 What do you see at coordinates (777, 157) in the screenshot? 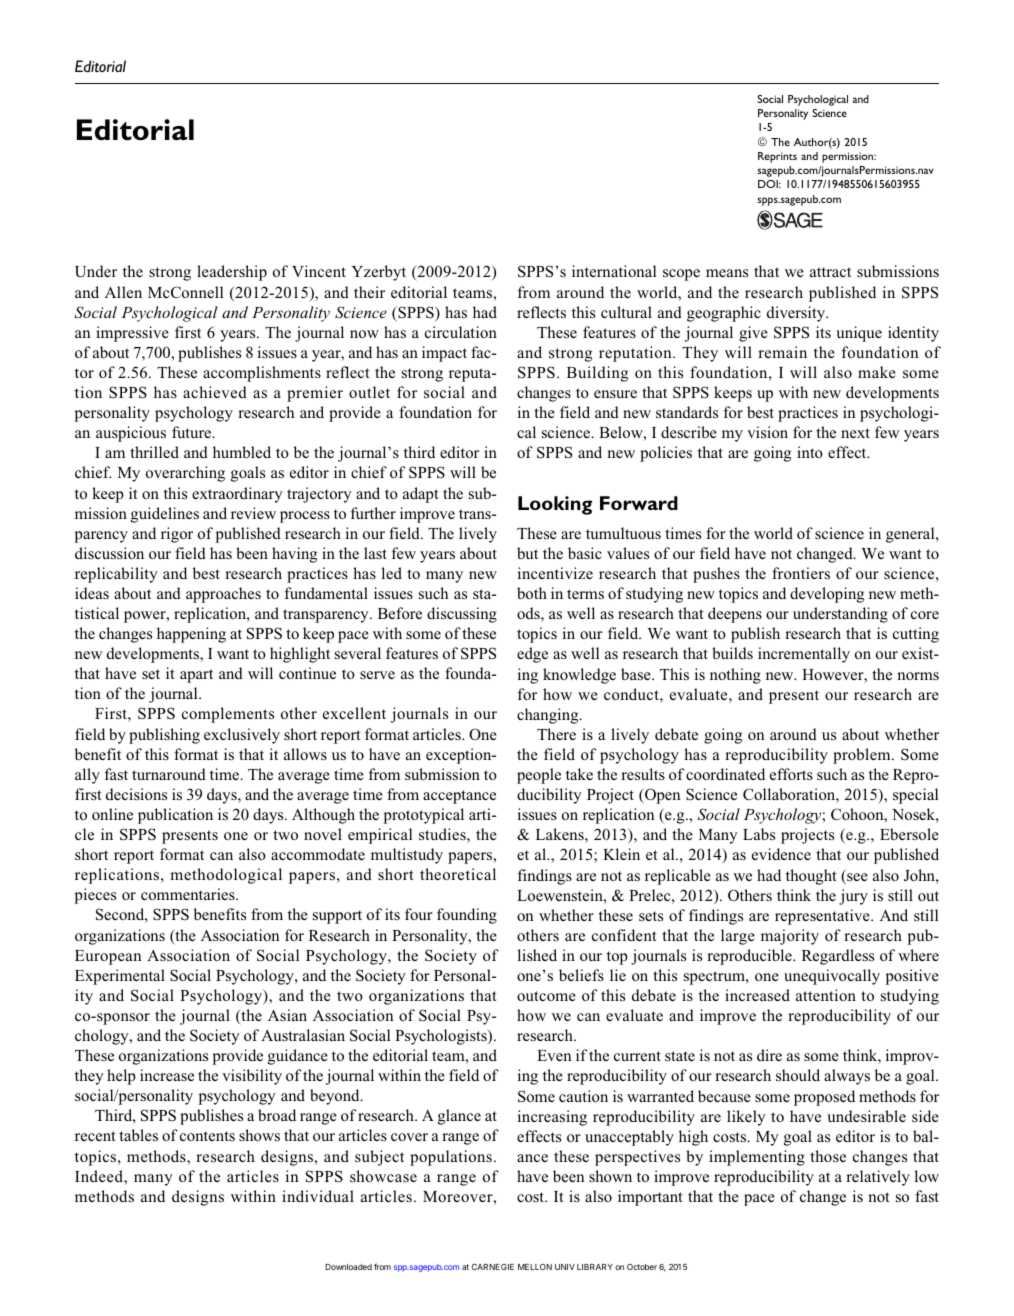
I see `Reprints` at bounding box center [777, 157].
